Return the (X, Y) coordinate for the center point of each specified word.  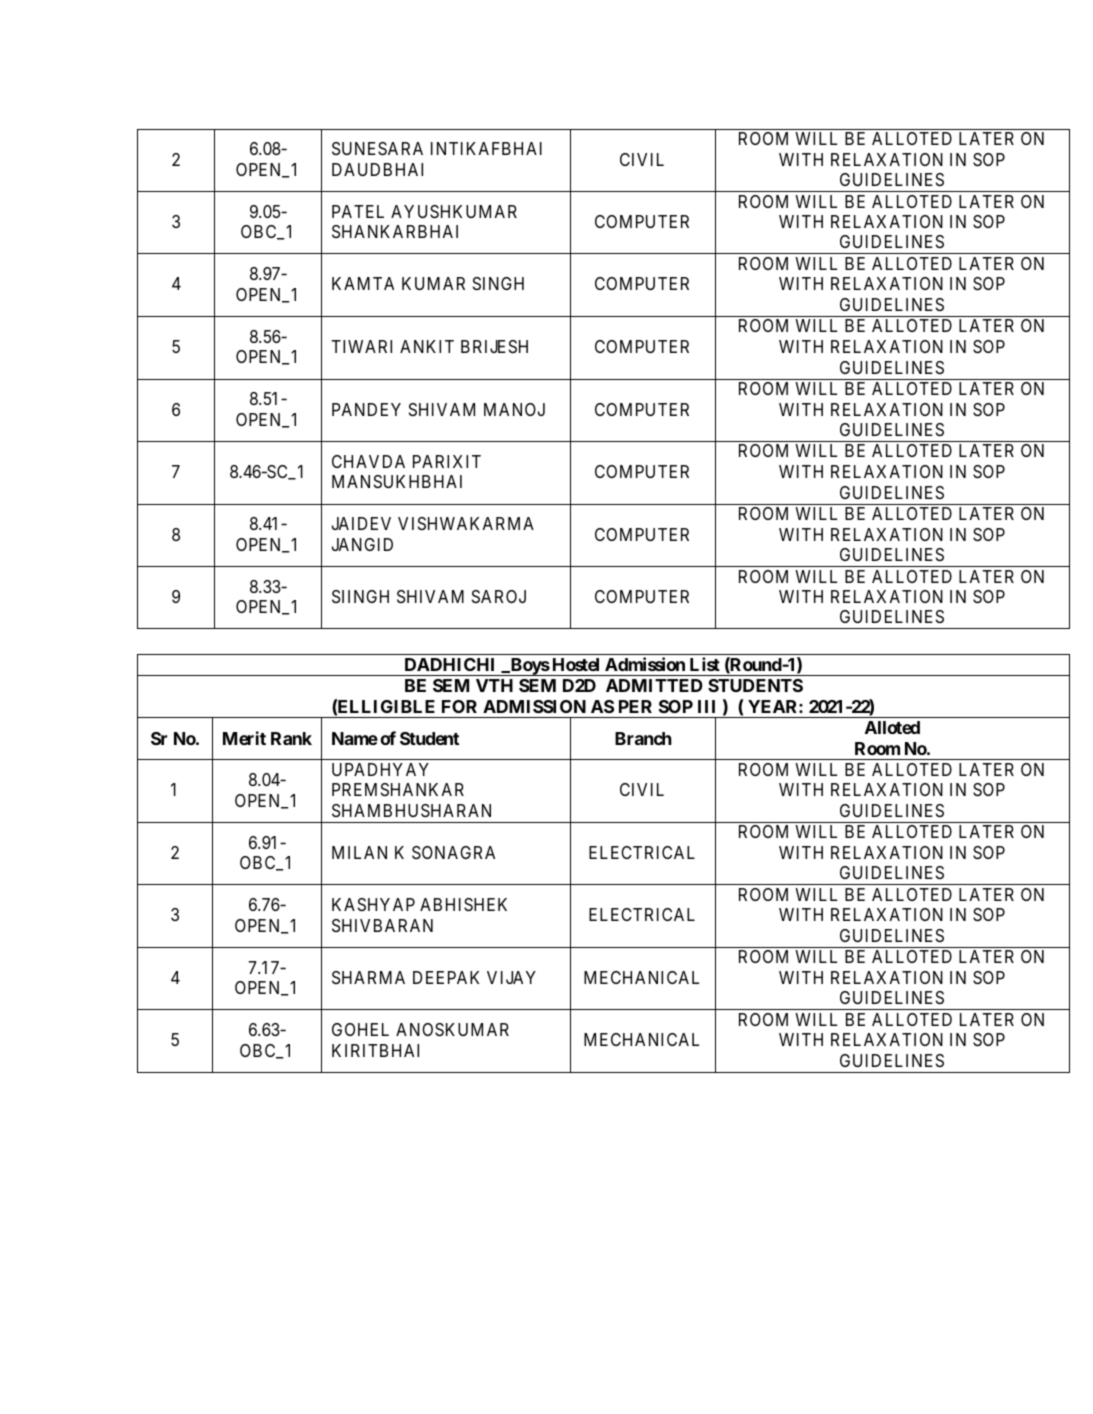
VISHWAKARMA (466, 523)
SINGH (498, 283)
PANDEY (366, 409)
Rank (291, 738)
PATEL (358, 211)
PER (635, 706)
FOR (459, 706)
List (705, 664)
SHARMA (368, 977)
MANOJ (514, 409)
